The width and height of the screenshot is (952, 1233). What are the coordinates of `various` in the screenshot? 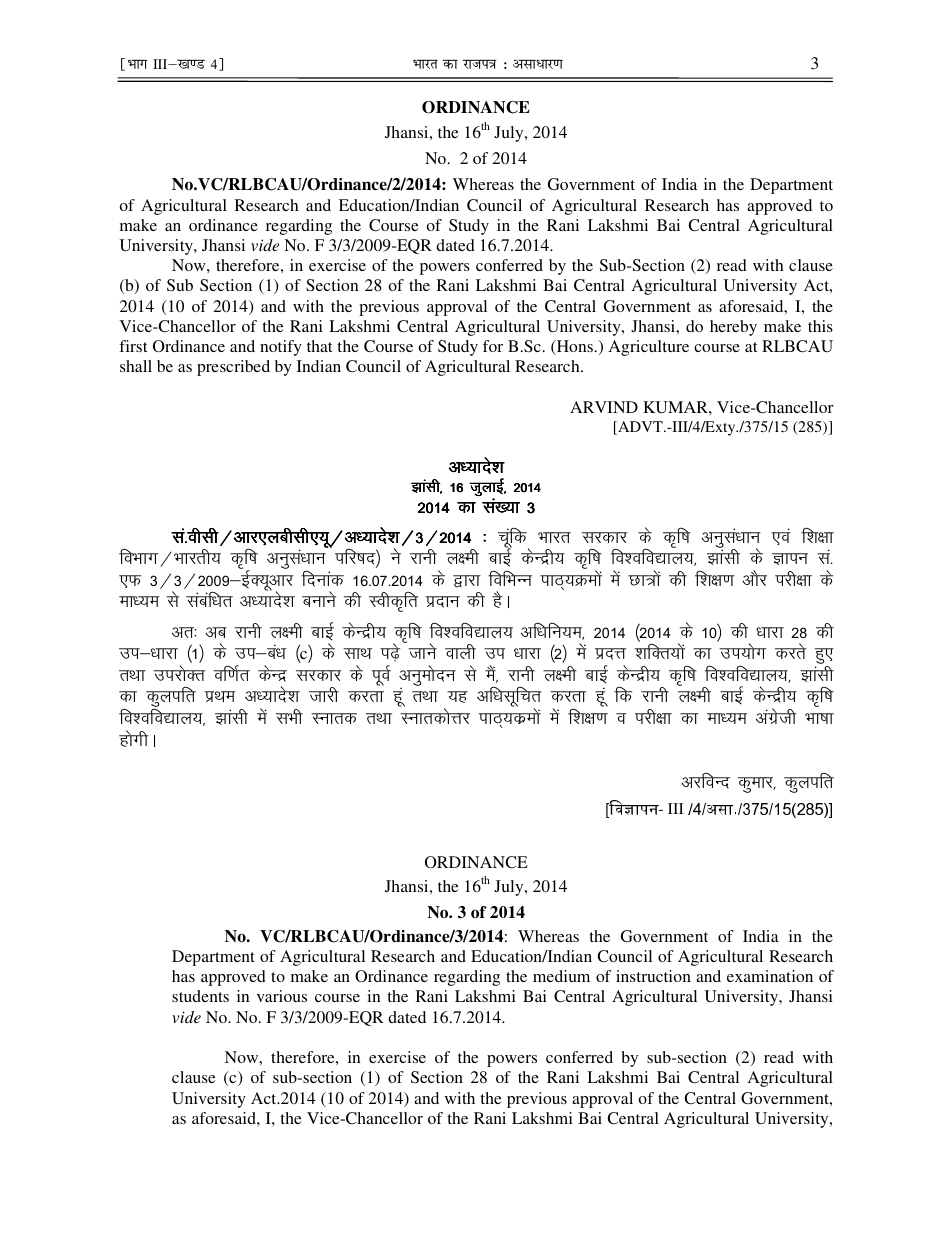 It's located at (282, 996).
